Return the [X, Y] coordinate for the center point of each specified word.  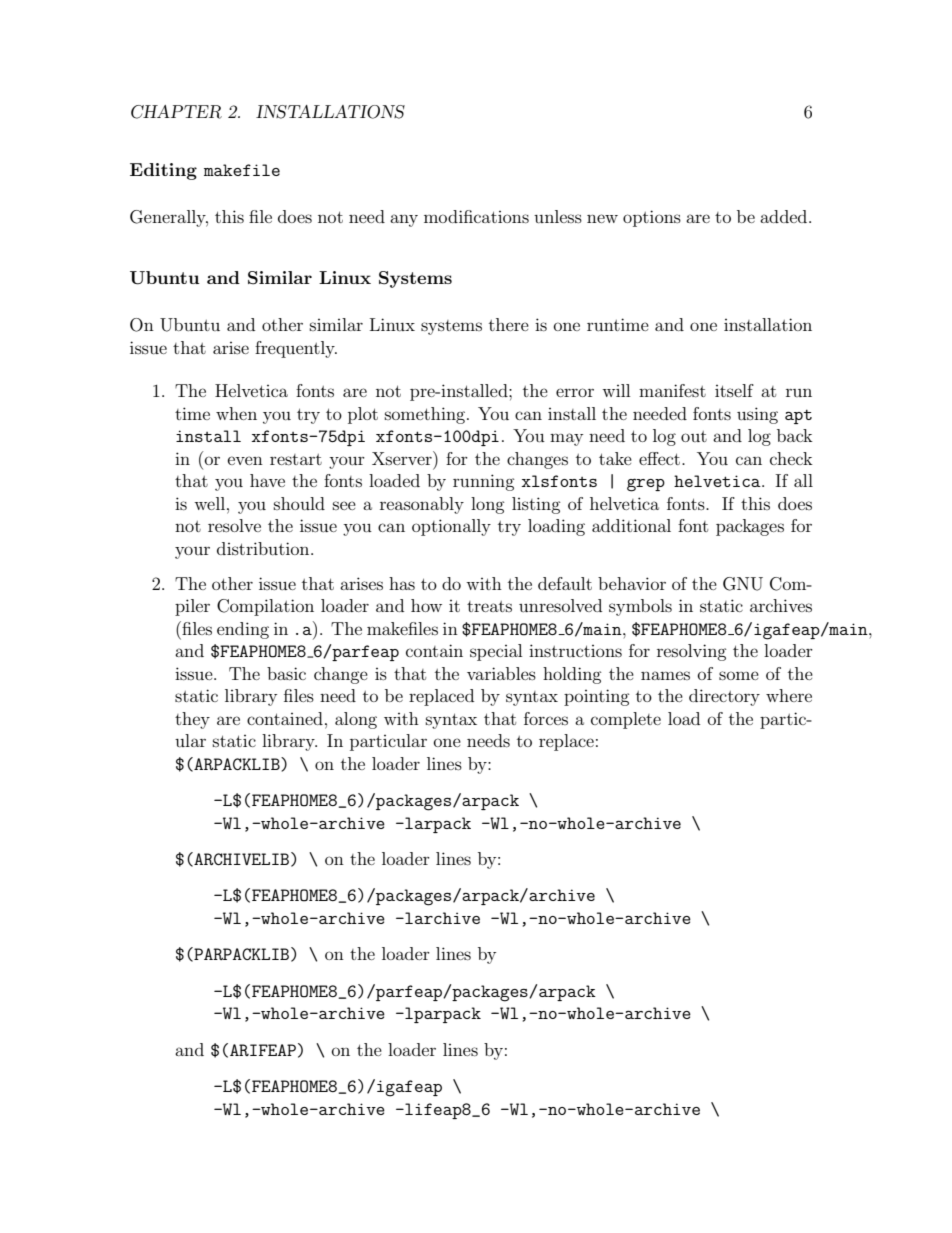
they [192, 720]
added [785, 216]
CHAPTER [176, 112]
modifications [476, 216]
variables [501, 673]
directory [724, 697]
